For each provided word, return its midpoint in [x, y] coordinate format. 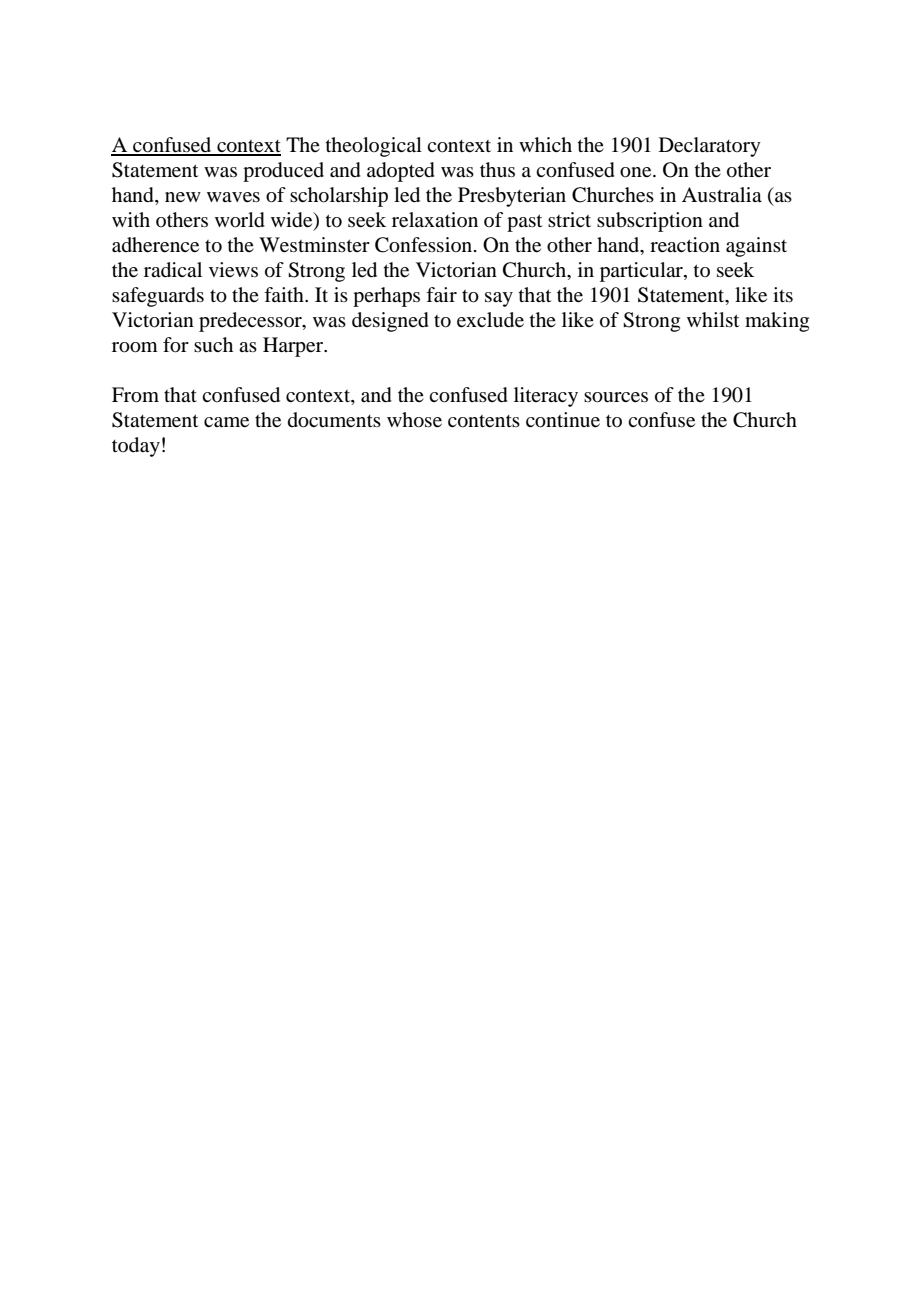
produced [283, 172]
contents [484, 421]
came [226, 422]
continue [563, 420]
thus [497, 169]
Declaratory [710, 147]
